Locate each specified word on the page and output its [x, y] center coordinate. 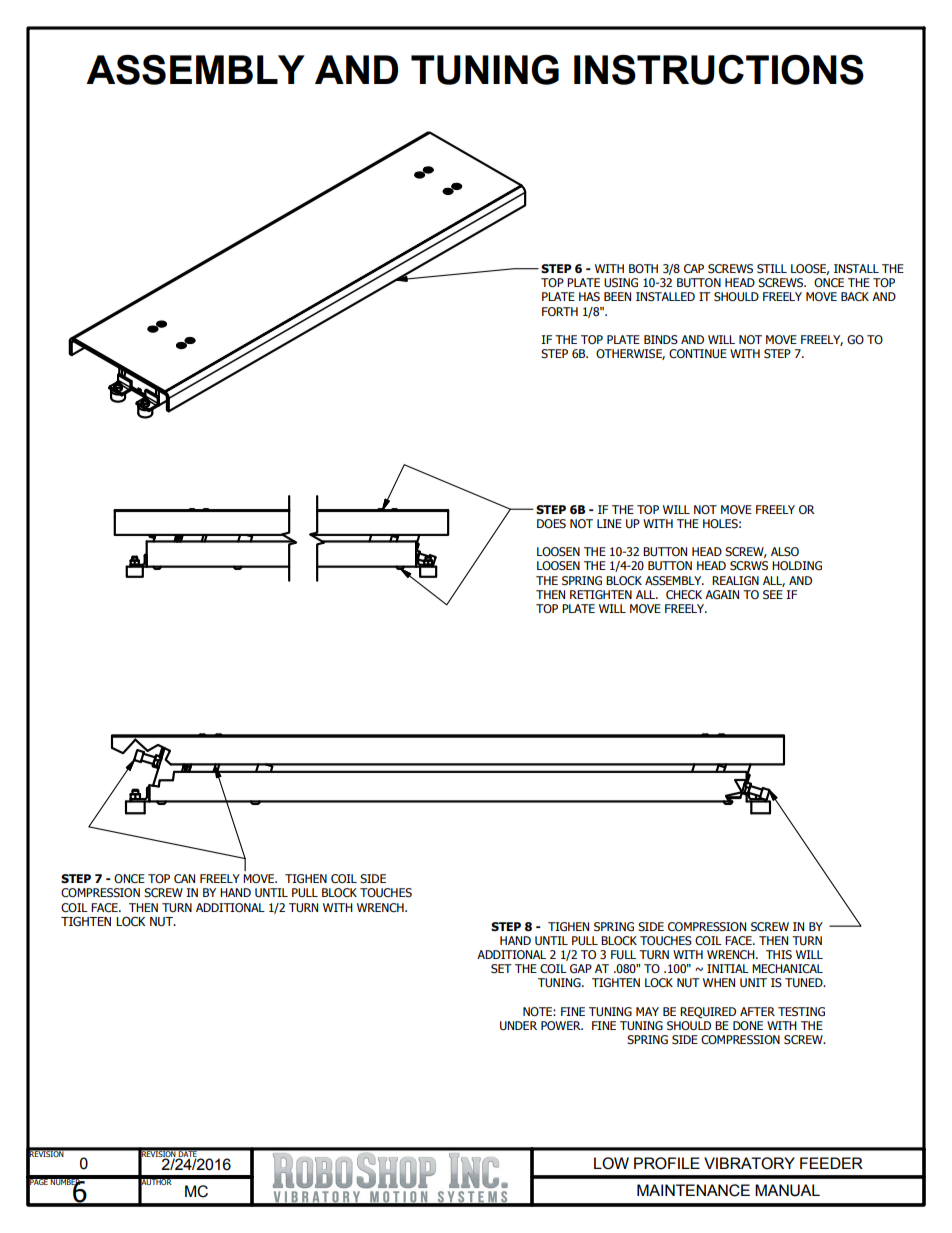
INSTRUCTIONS [719, 70]
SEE [773, 594]
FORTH [560, 311]
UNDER [518, 1025]
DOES [551, 524]
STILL [772, 268]
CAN [184, 879]
